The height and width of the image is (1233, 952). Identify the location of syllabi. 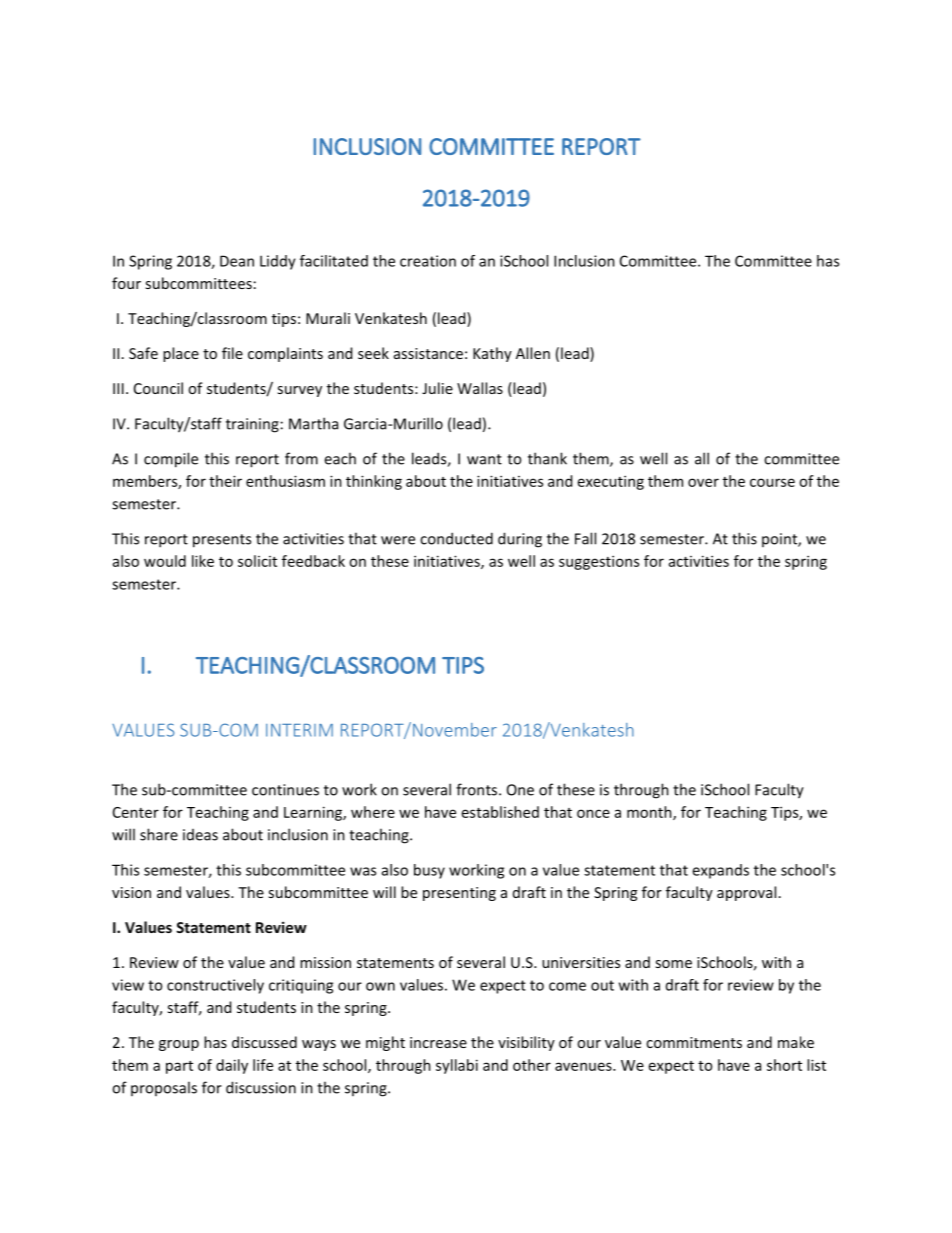
(457, 1066).
